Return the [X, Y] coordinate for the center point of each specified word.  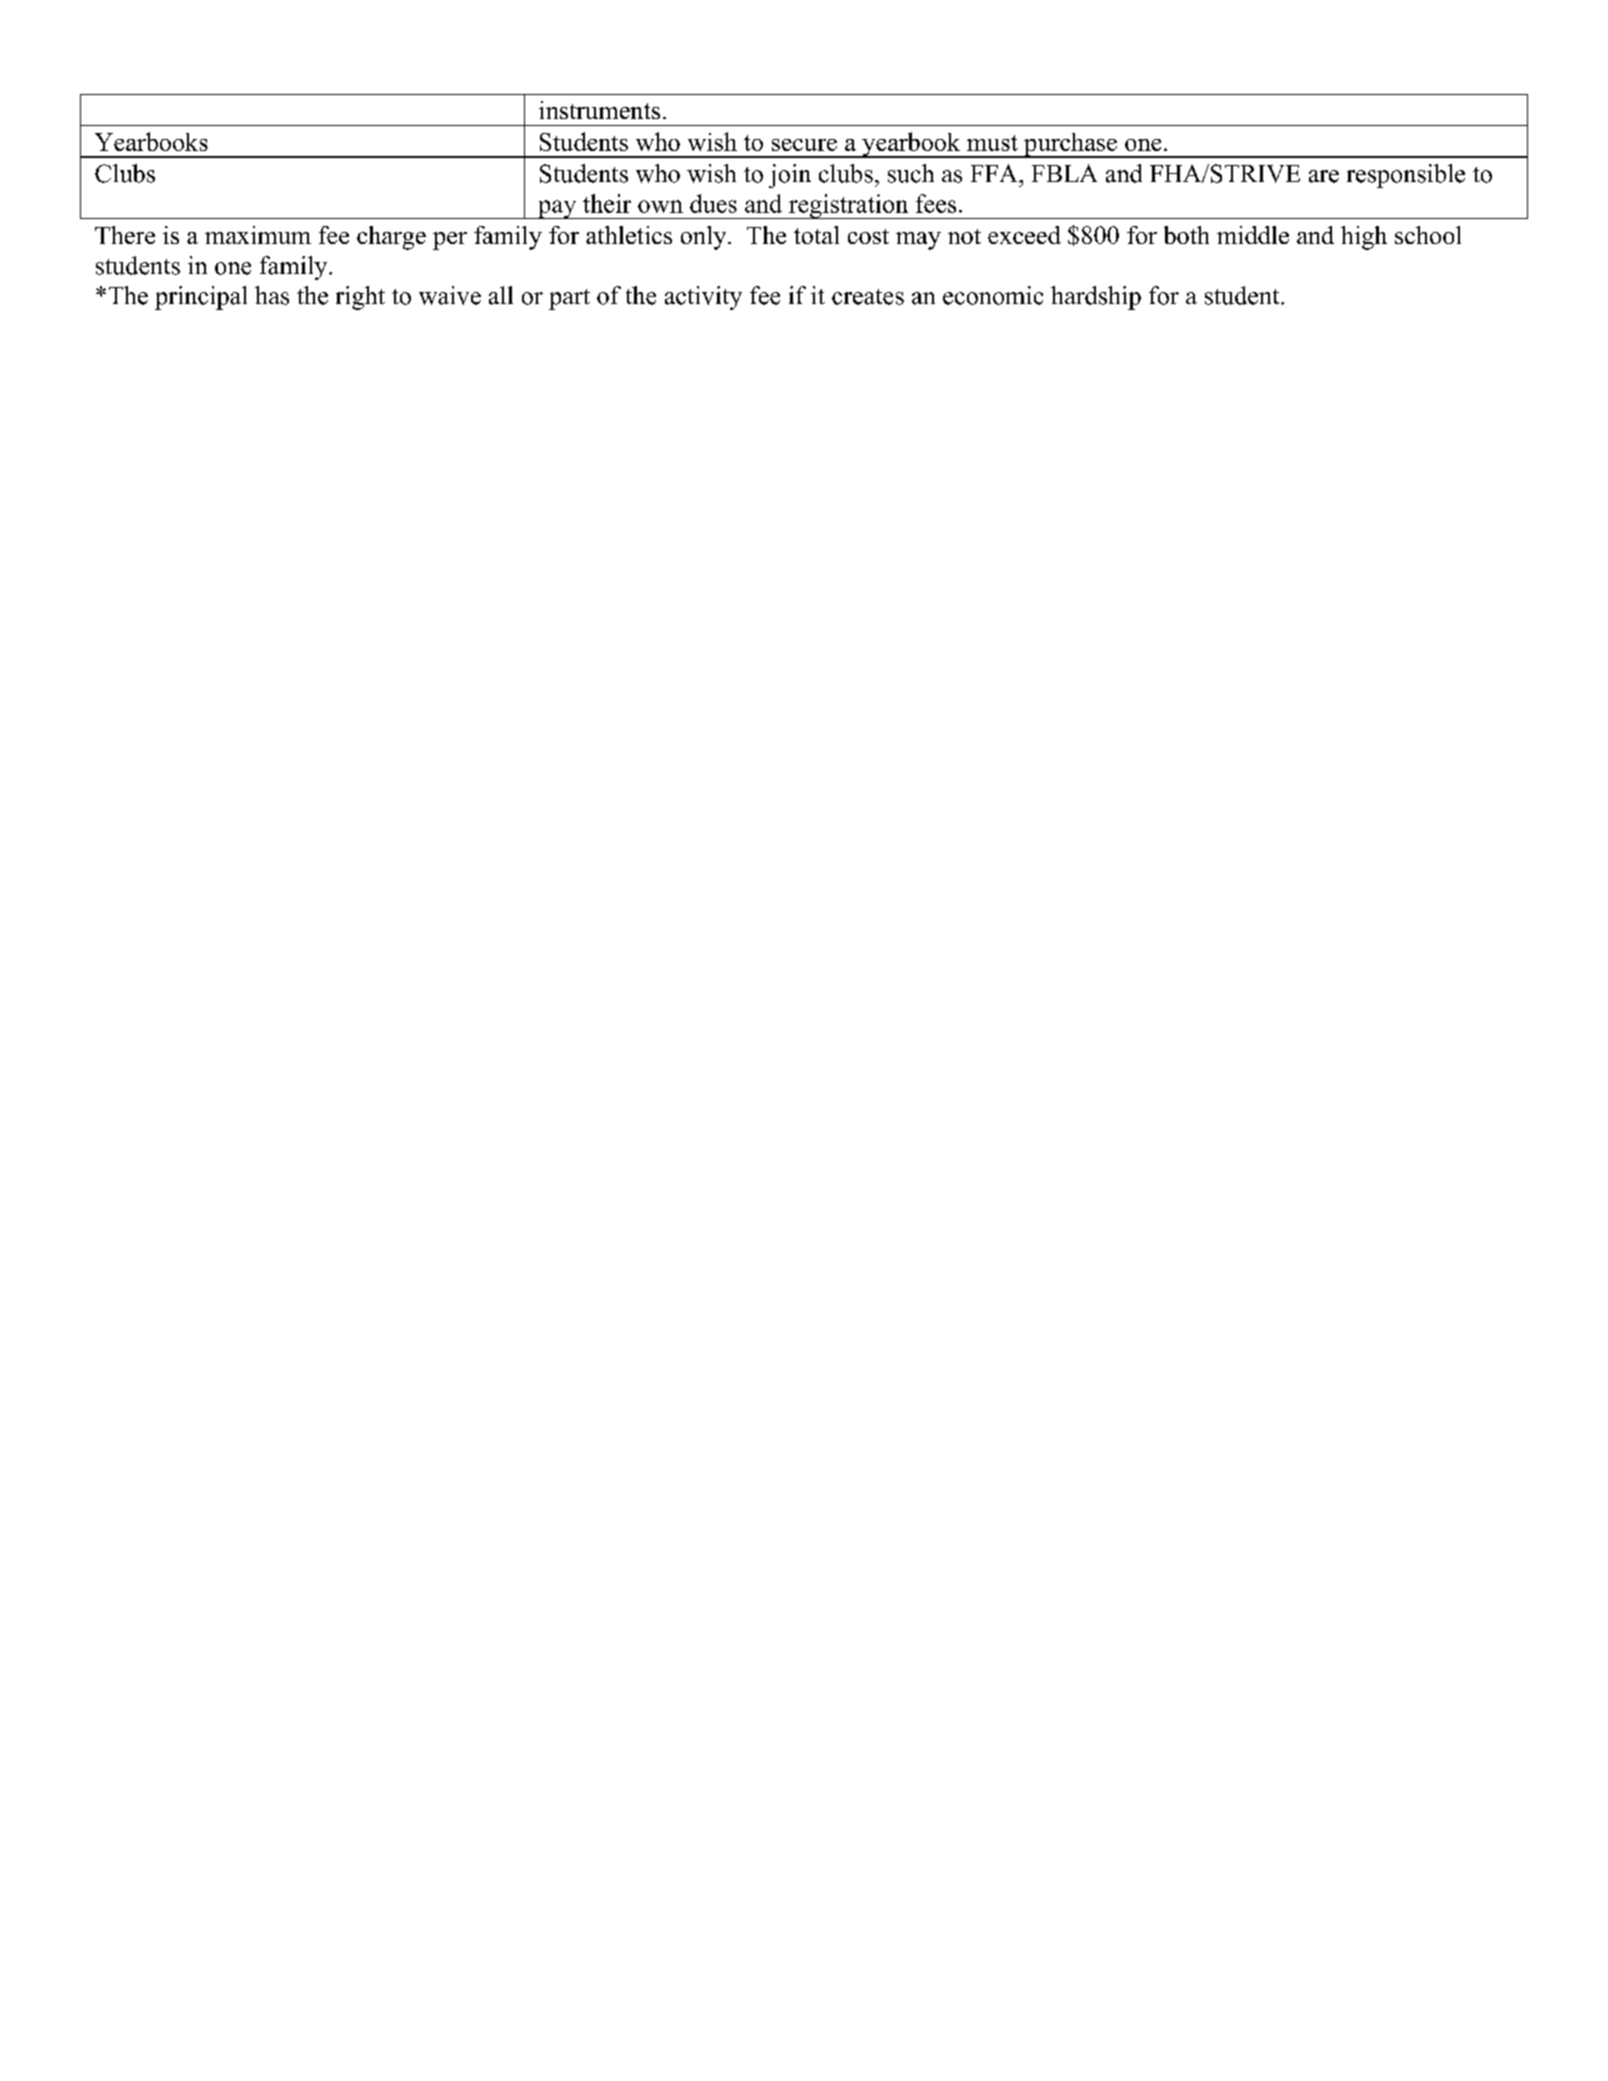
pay [557, 209]
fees [936, 203]
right [360, 298]
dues [713, 203]
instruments [599, 110]
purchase [1070, 145]
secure [804, 145]
